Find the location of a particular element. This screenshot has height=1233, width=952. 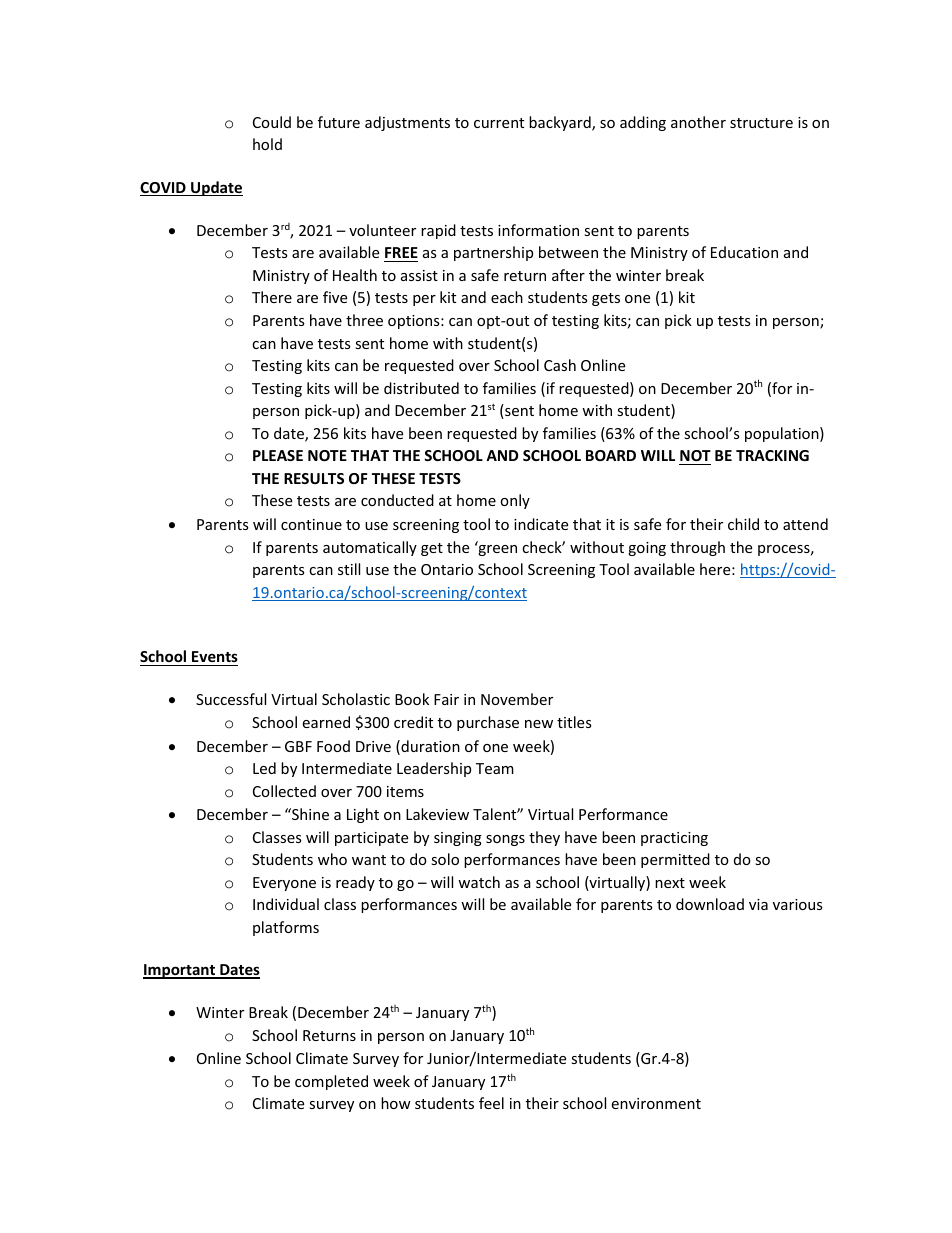

Everyone is located at coordinates (284, 884).
